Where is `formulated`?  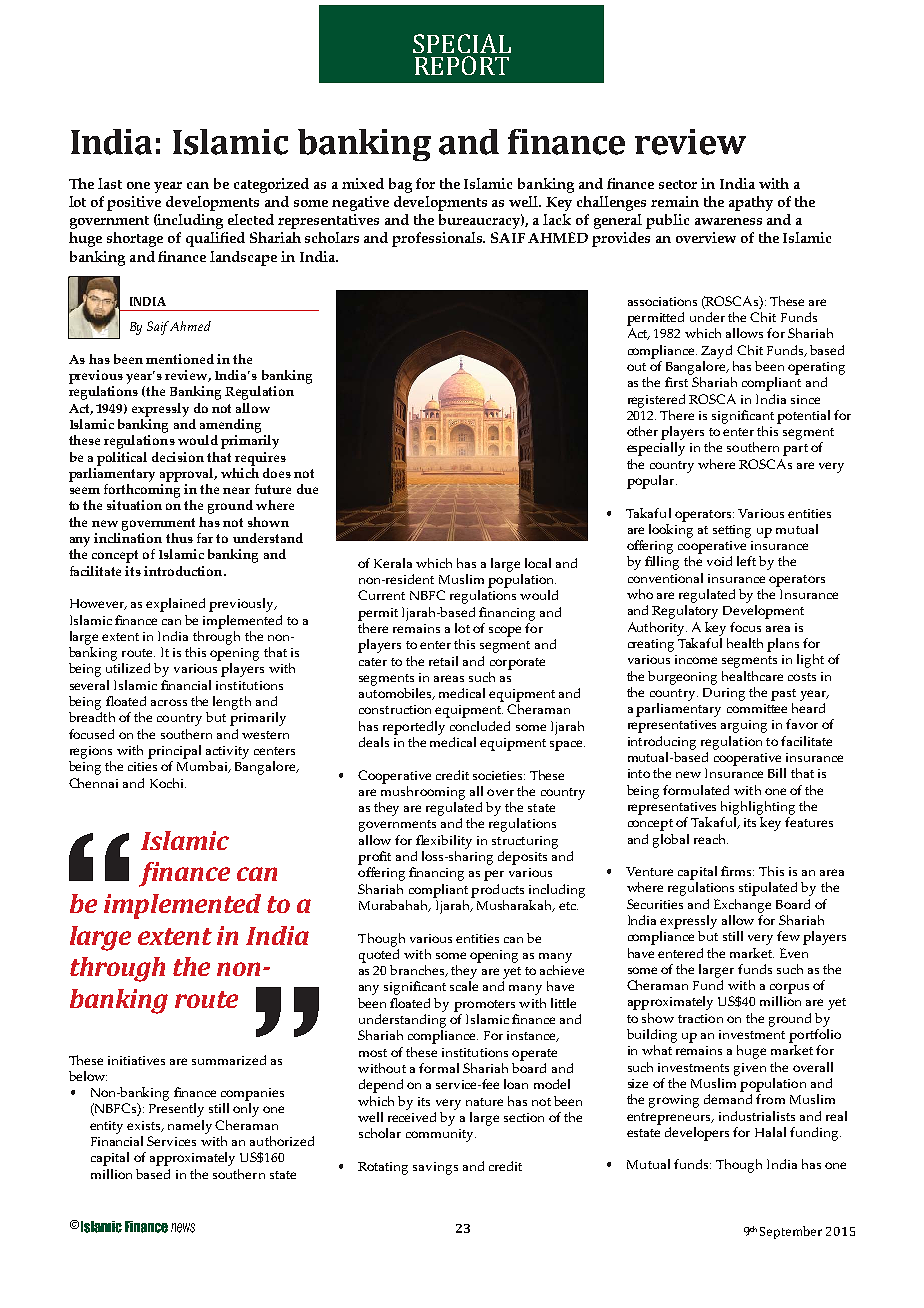 formulated is located at coordinates (696, 790).
